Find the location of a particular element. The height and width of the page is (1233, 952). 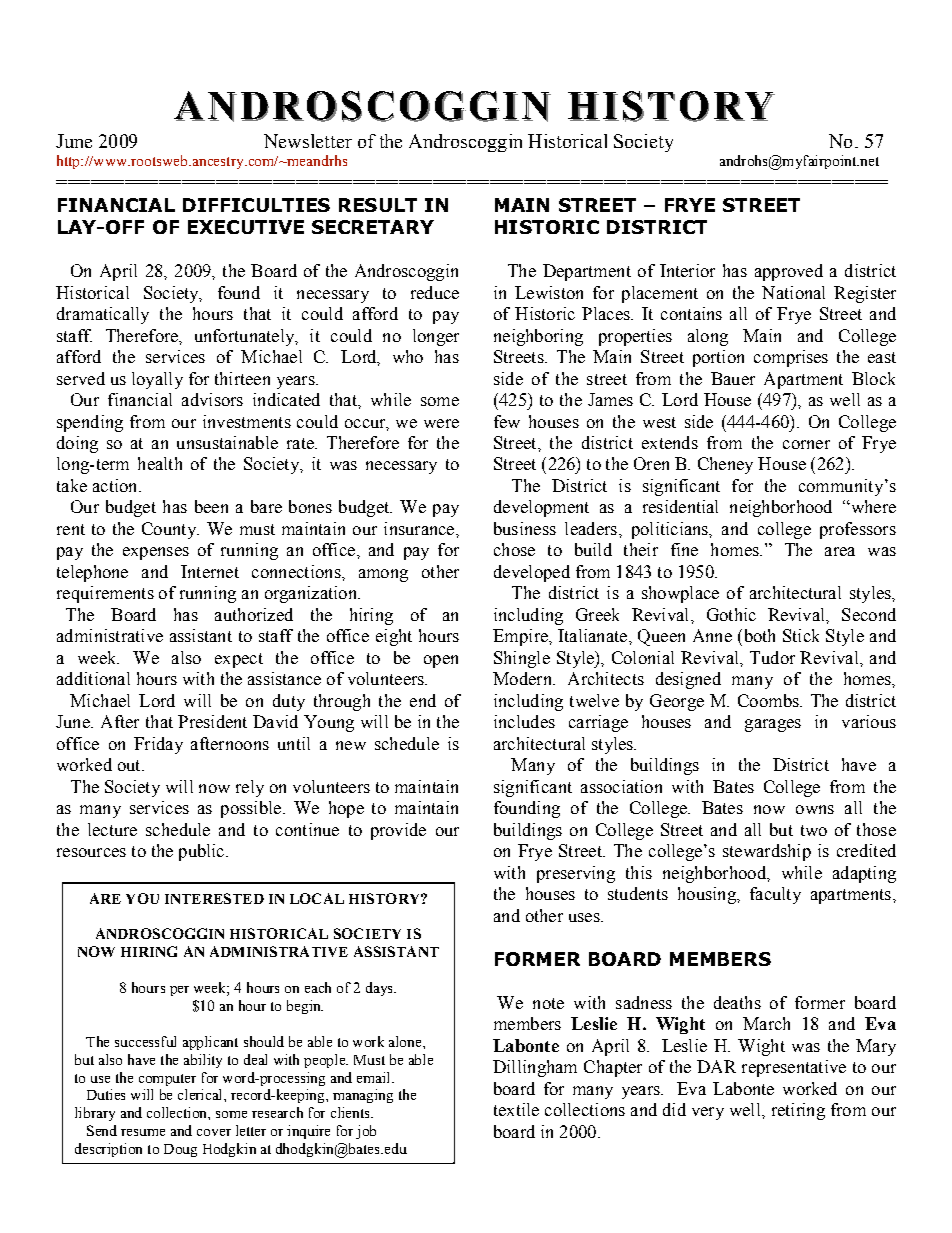

additional is located at coordinates (93, 678).
